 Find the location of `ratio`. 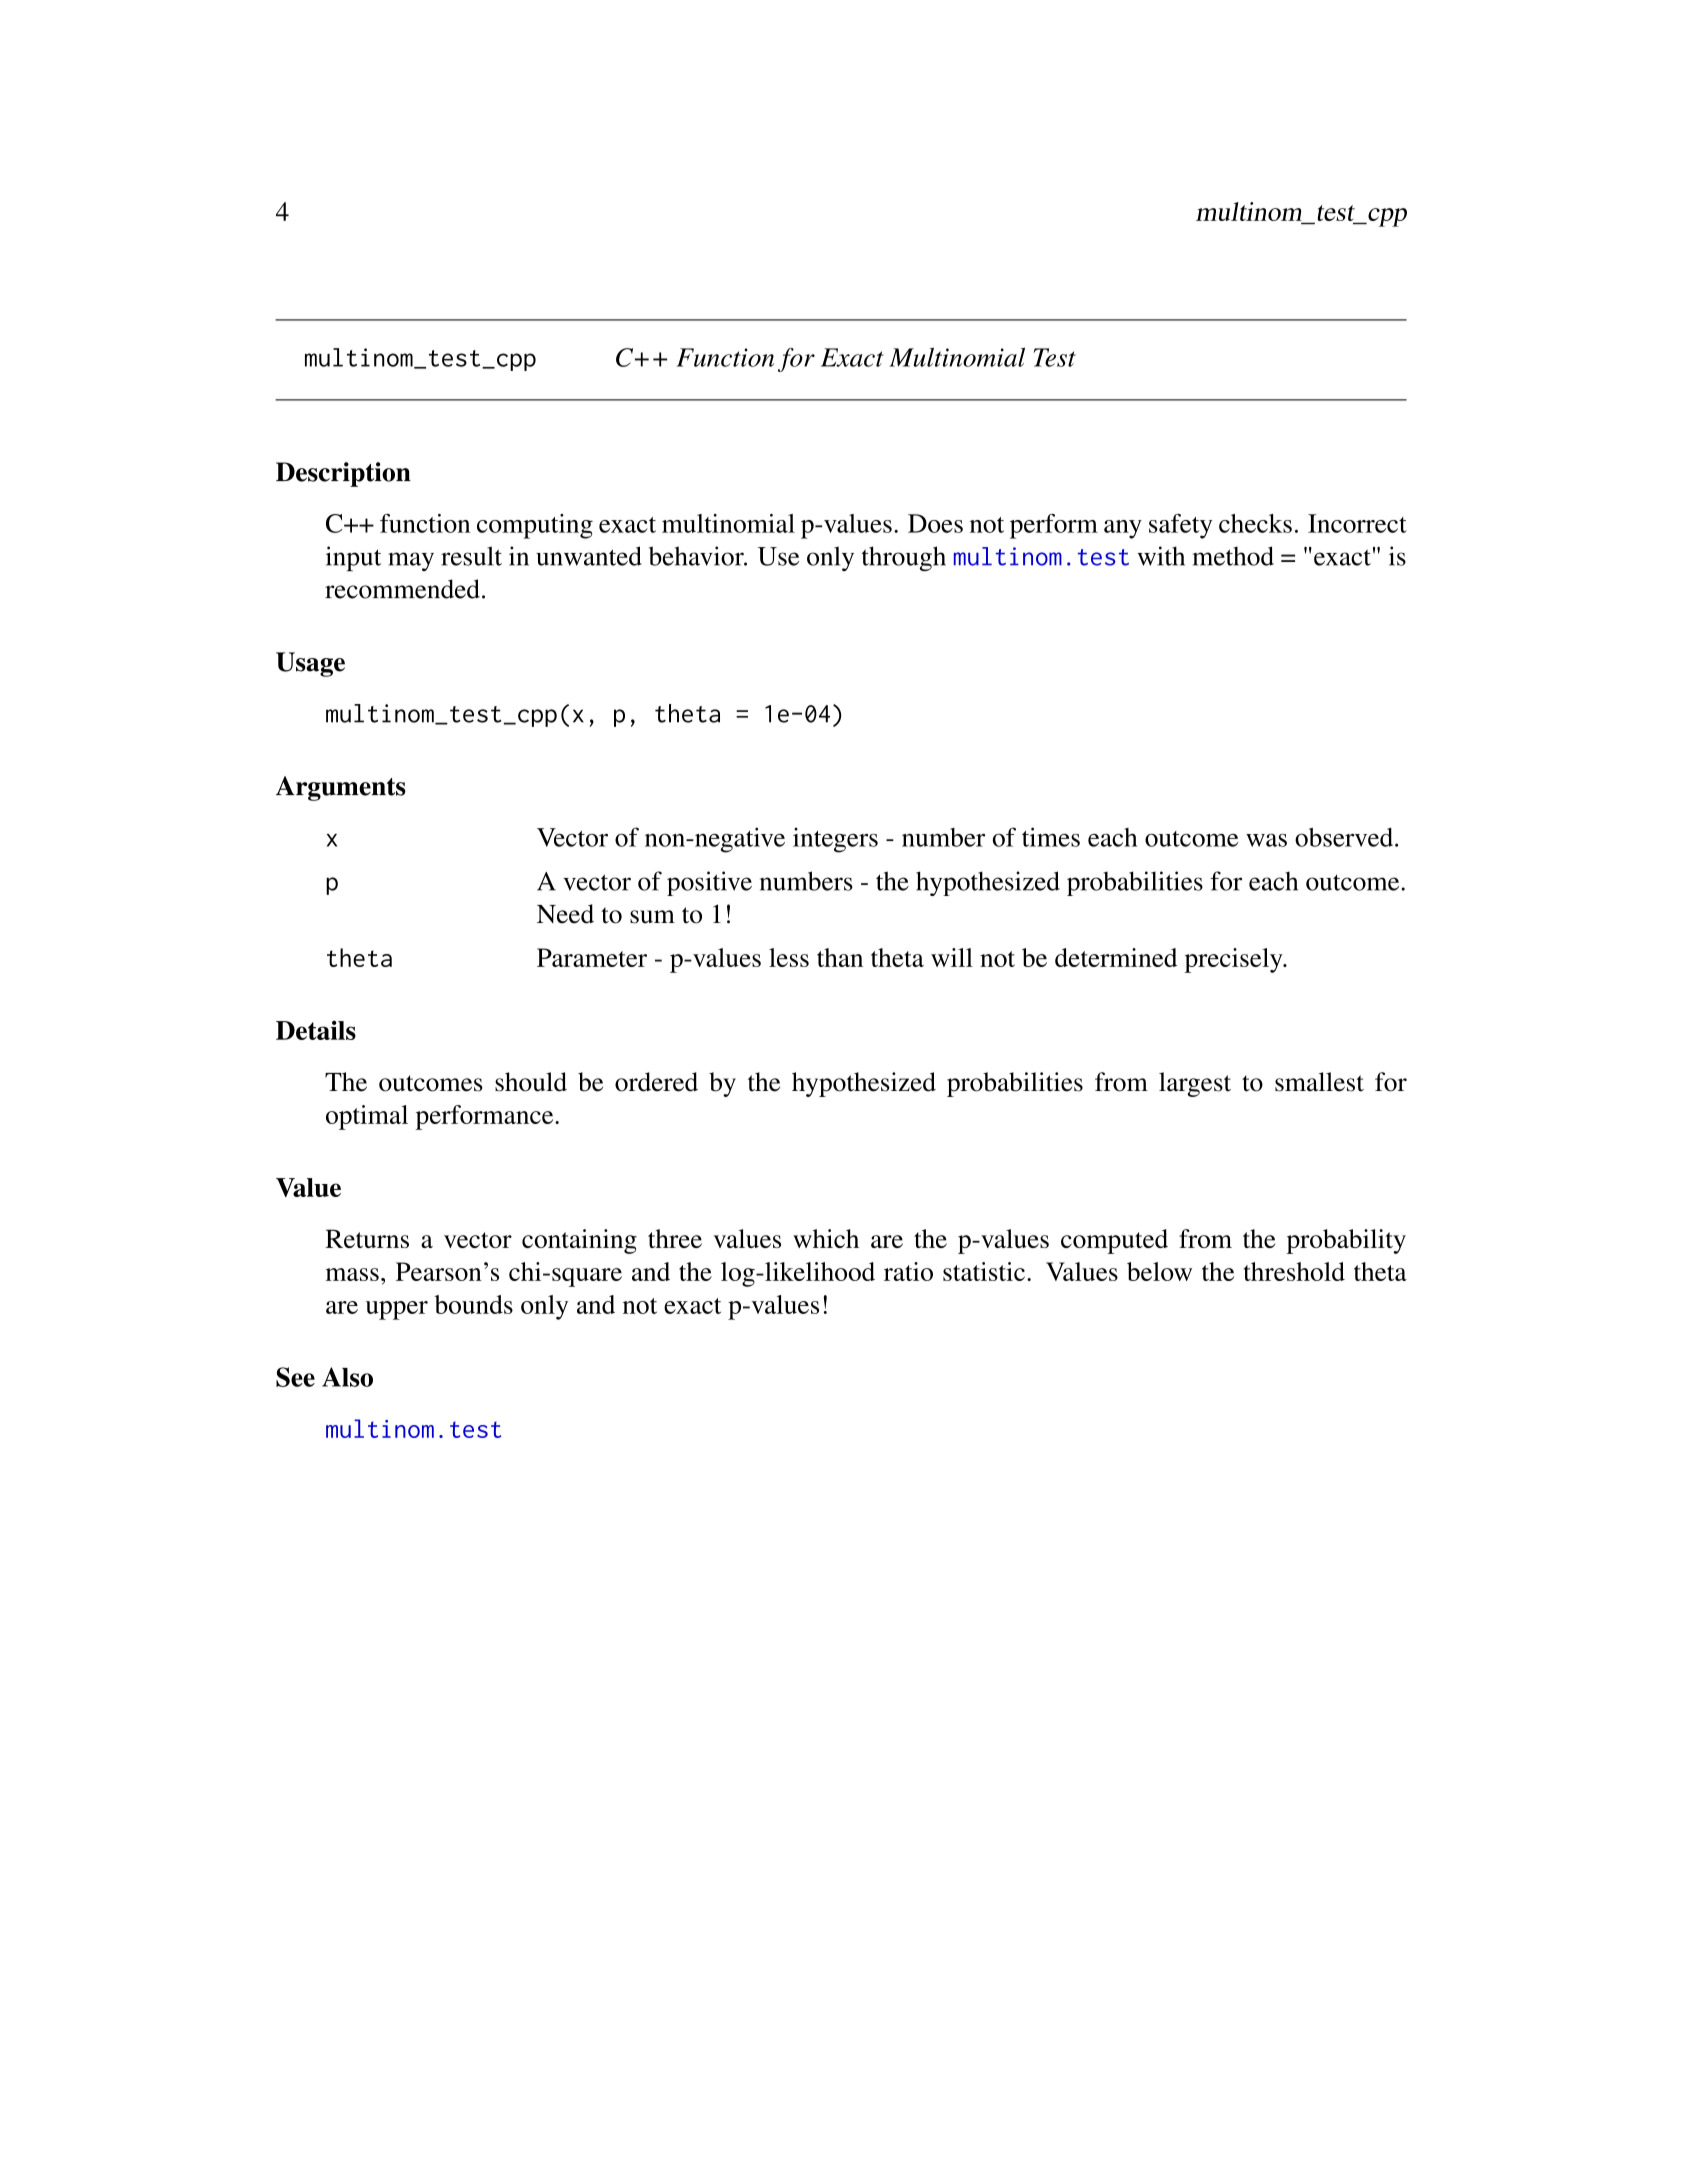

ratio is located at coordinates (908, 1271).
